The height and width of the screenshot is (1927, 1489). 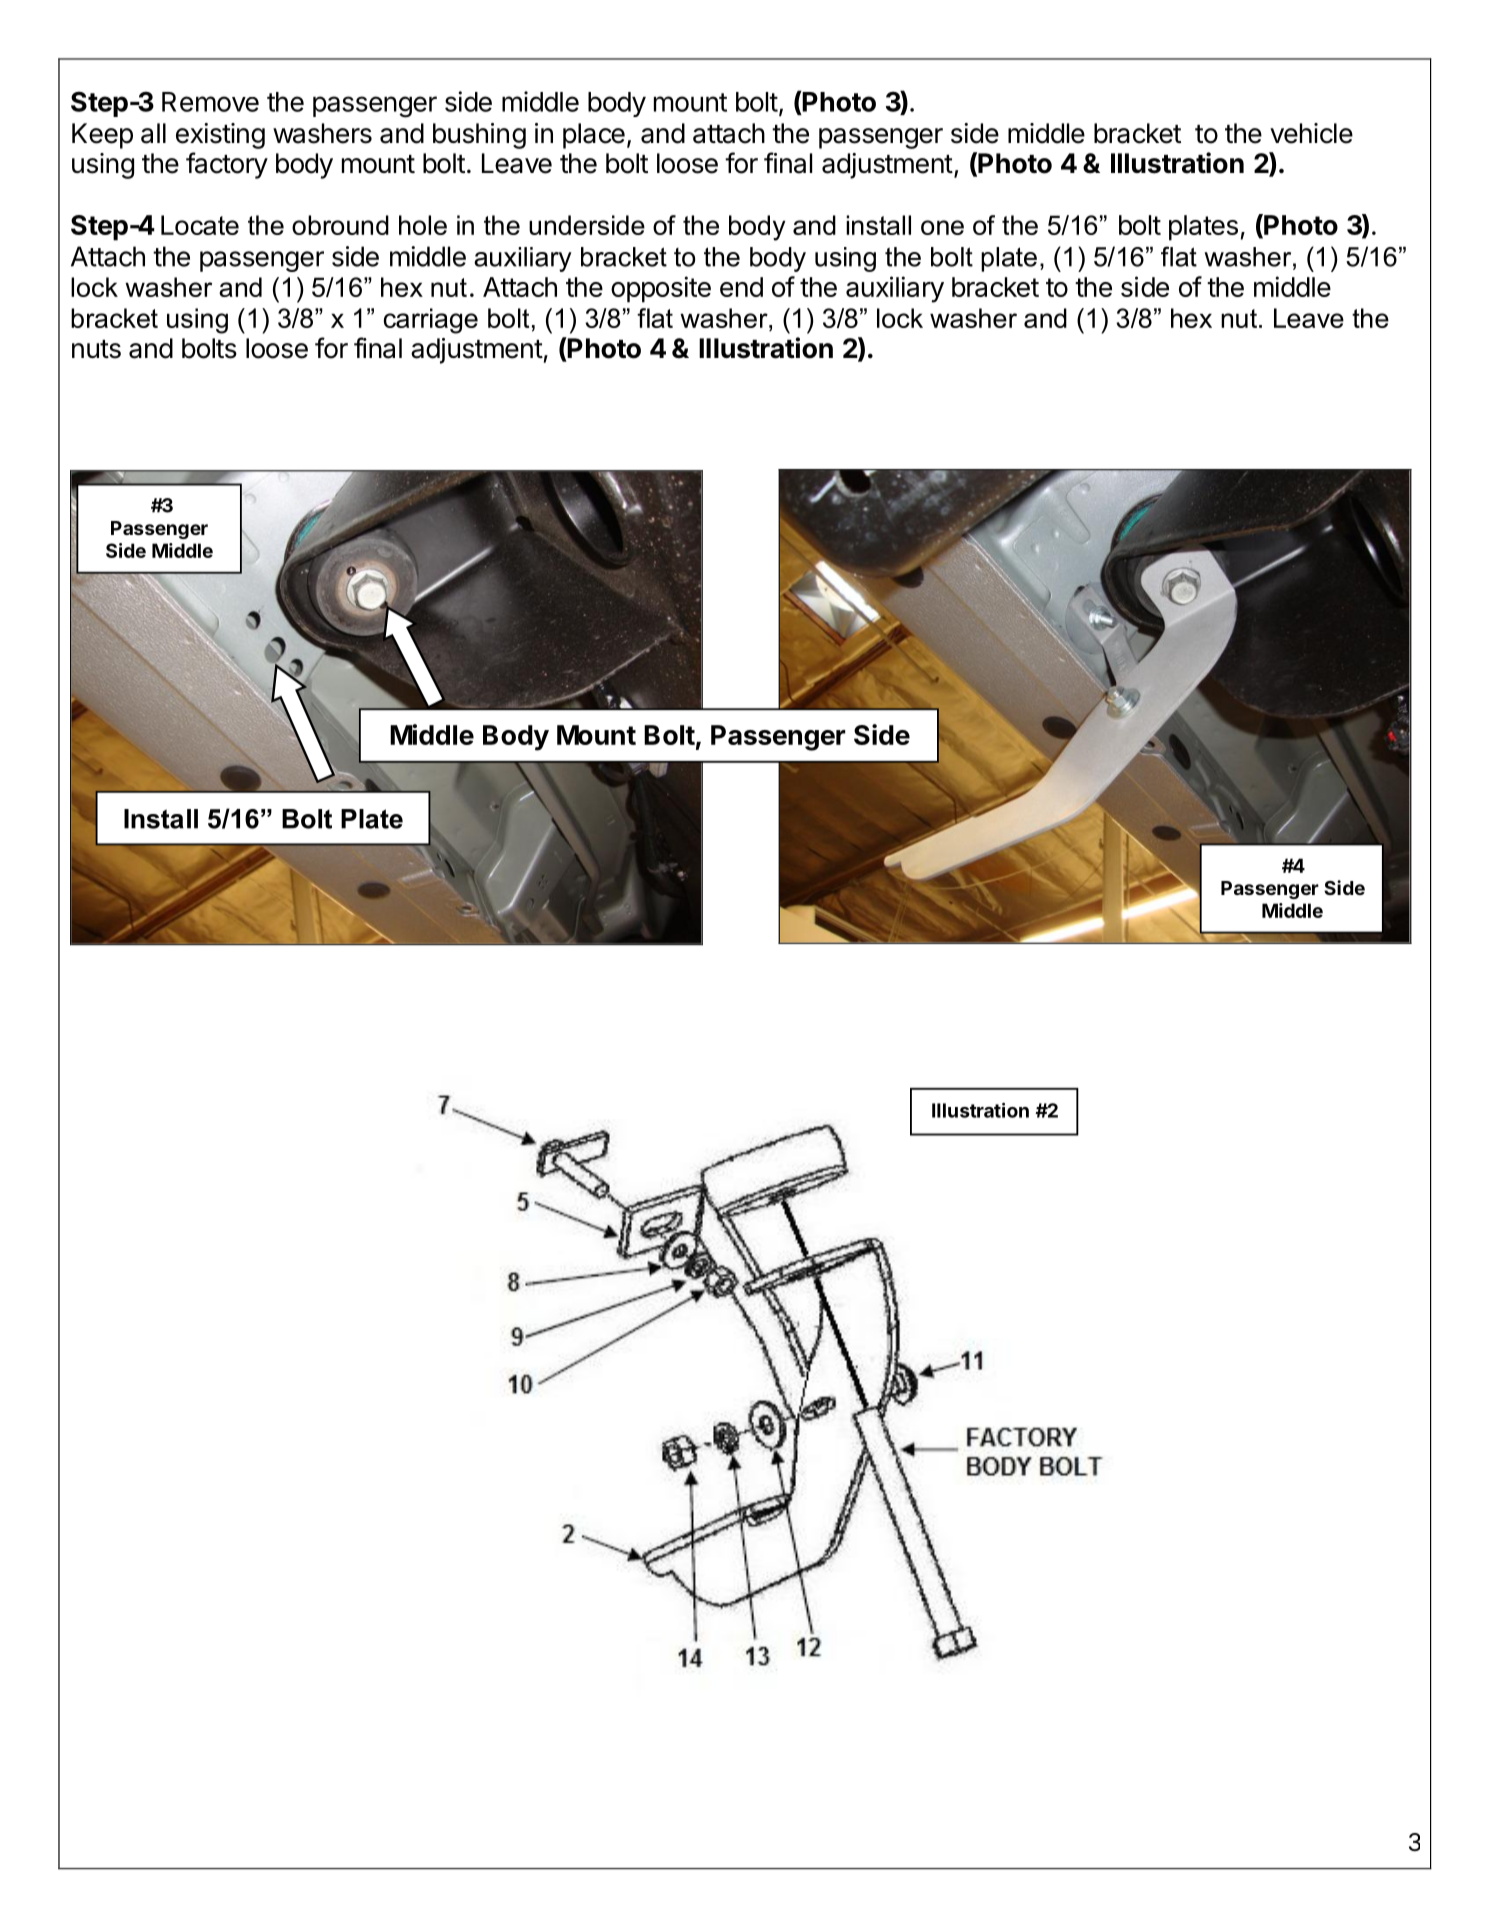 I want to click on Remove, so click(x=210, y=102).
